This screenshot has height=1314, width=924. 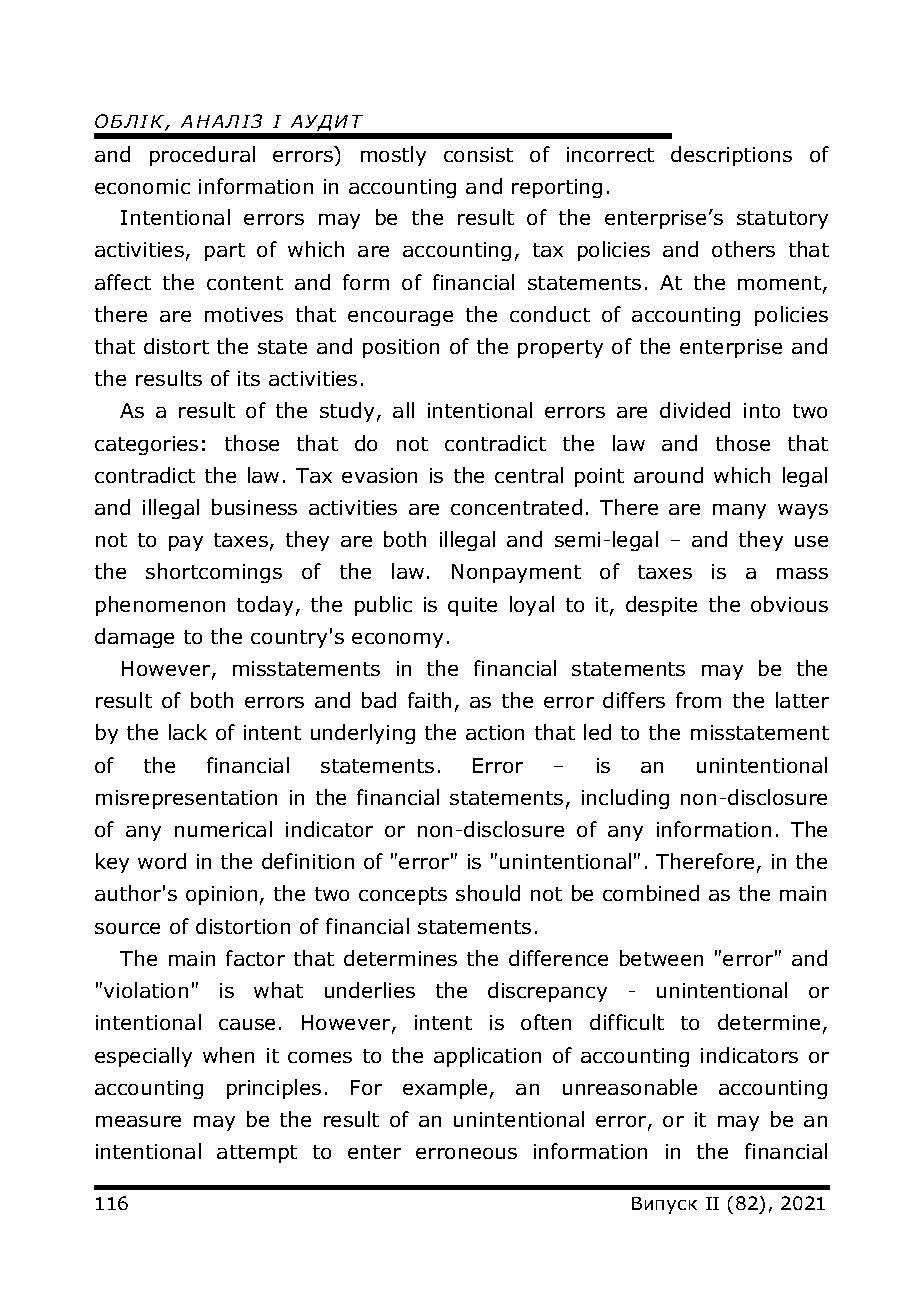 What do you see at coordinates (529, 475) in the screenshot?
I see `central` at bounding box center [529, 475].
